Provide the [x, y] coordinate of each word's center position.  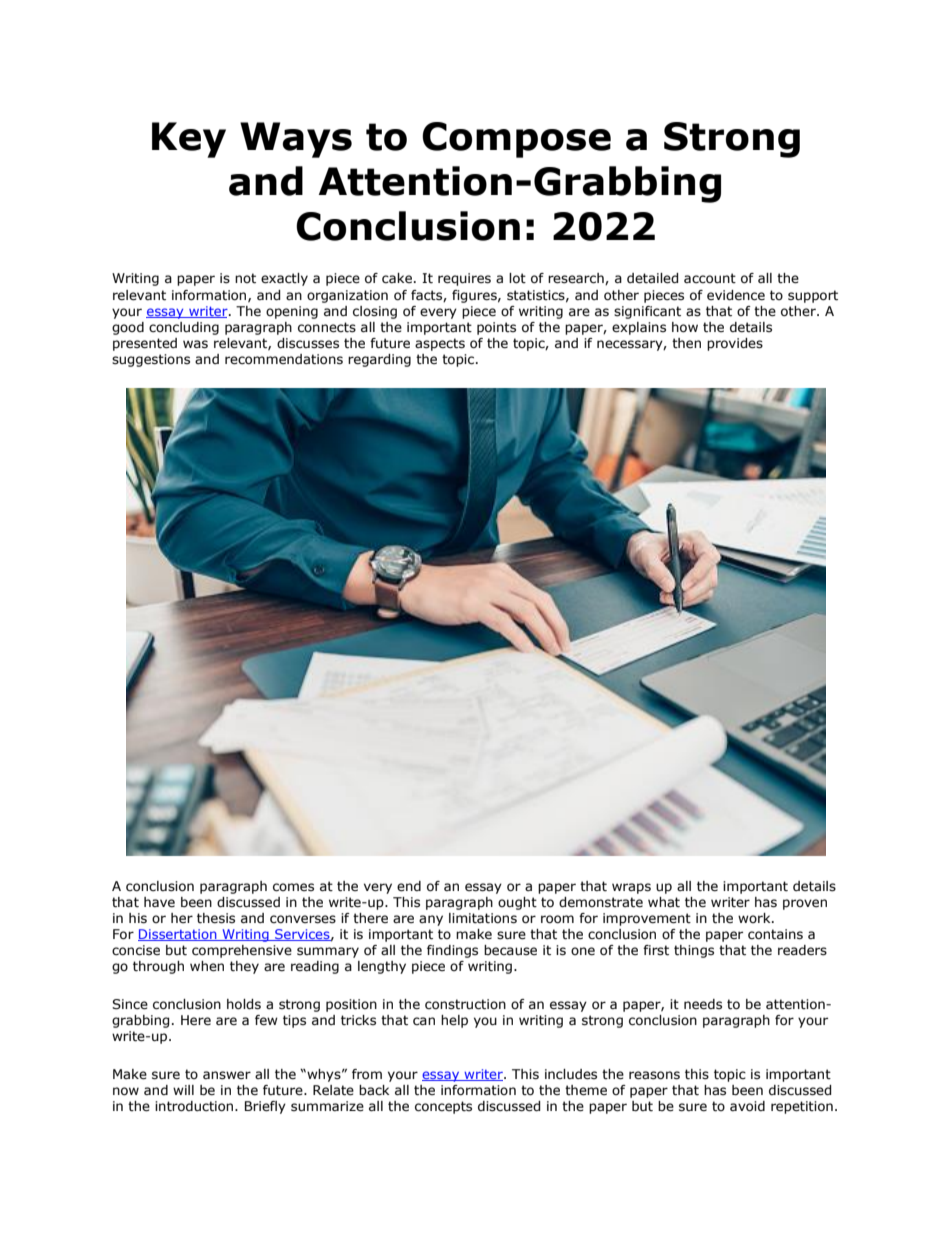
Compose [516, 140]
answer [227, 1075]
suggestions [151, 360]
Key [189, 140]
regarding [379, 360]
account [710, 278]
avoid [747, 1106]
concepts [443, 1107]
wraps [631, 888]
